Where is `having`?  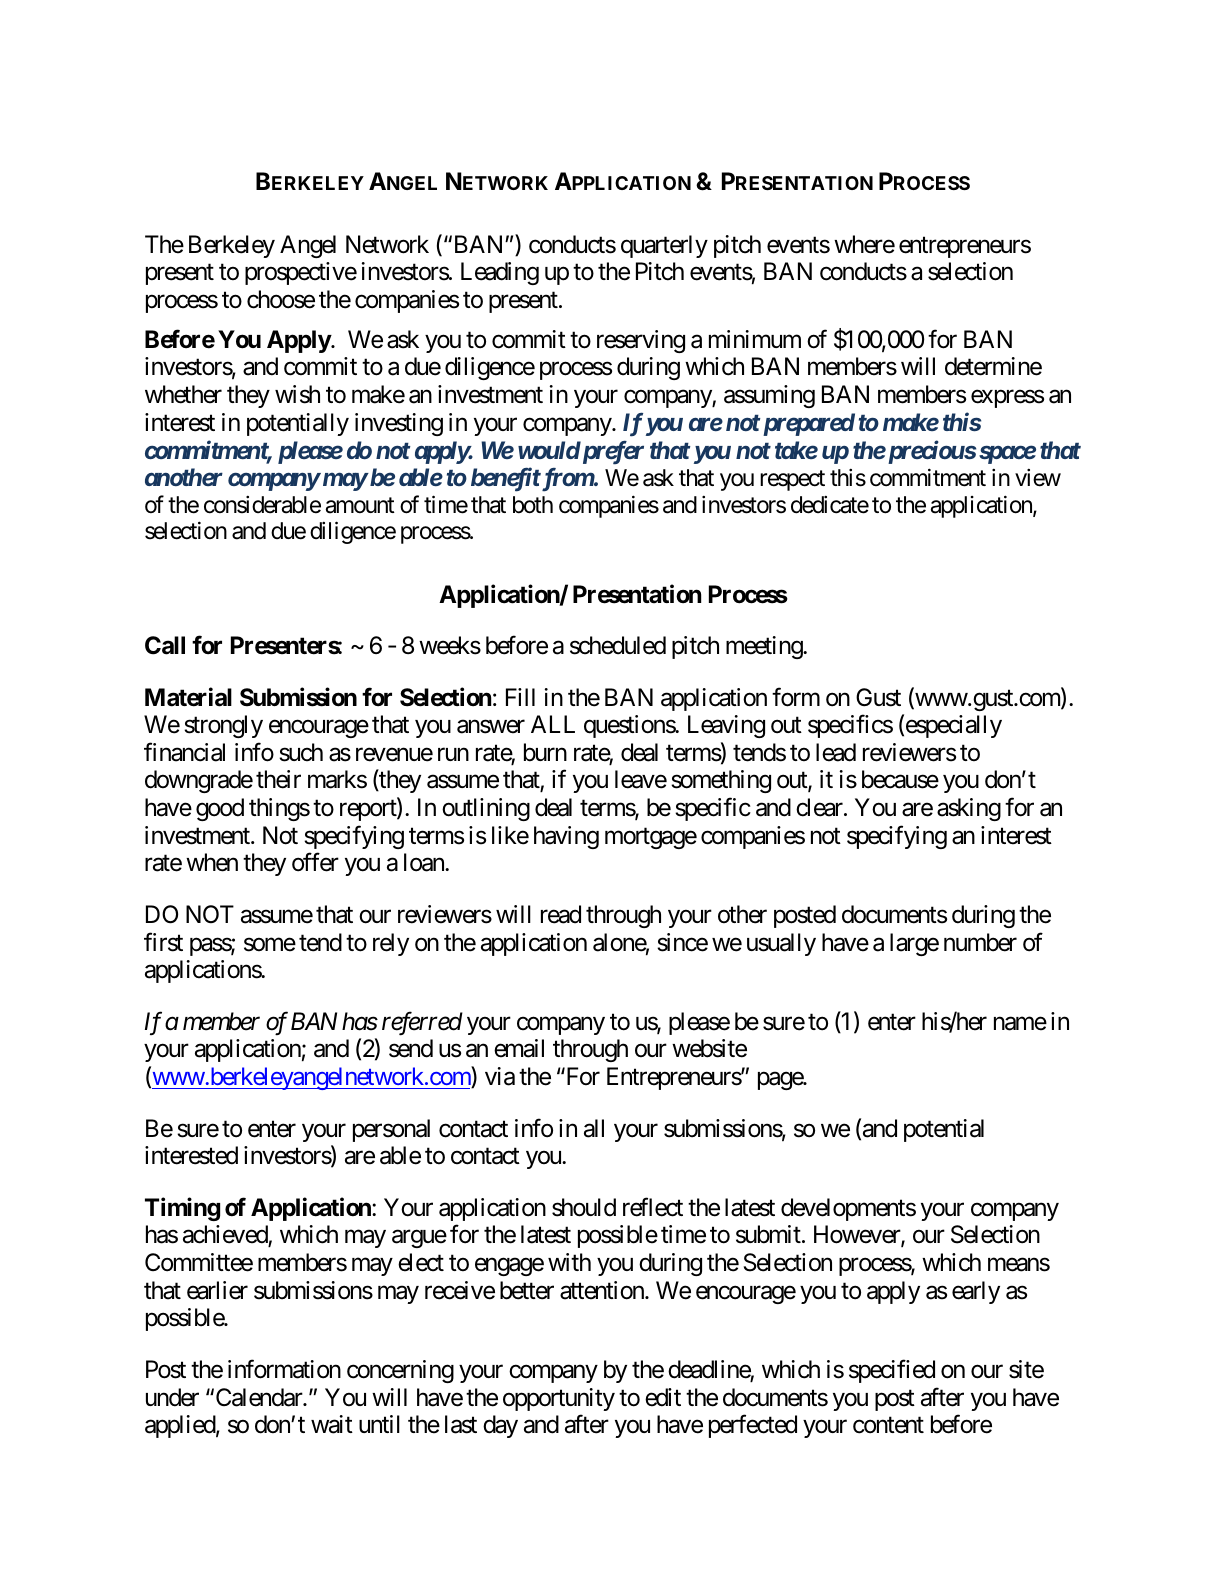 having is located at coordinates (566, 837).
